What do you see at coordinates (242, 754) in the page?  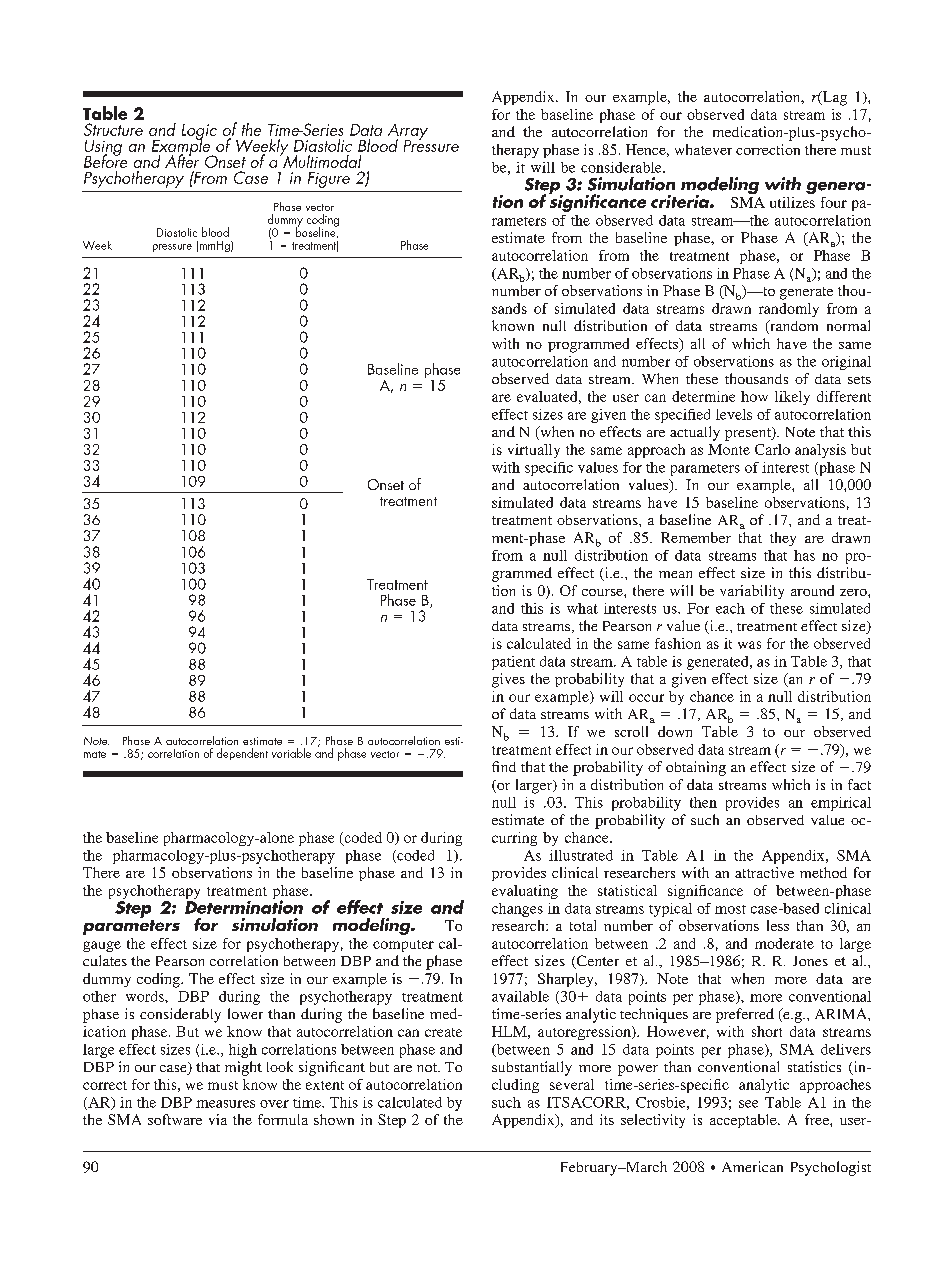 I see `dependent` at bounding box center [242, 754].
